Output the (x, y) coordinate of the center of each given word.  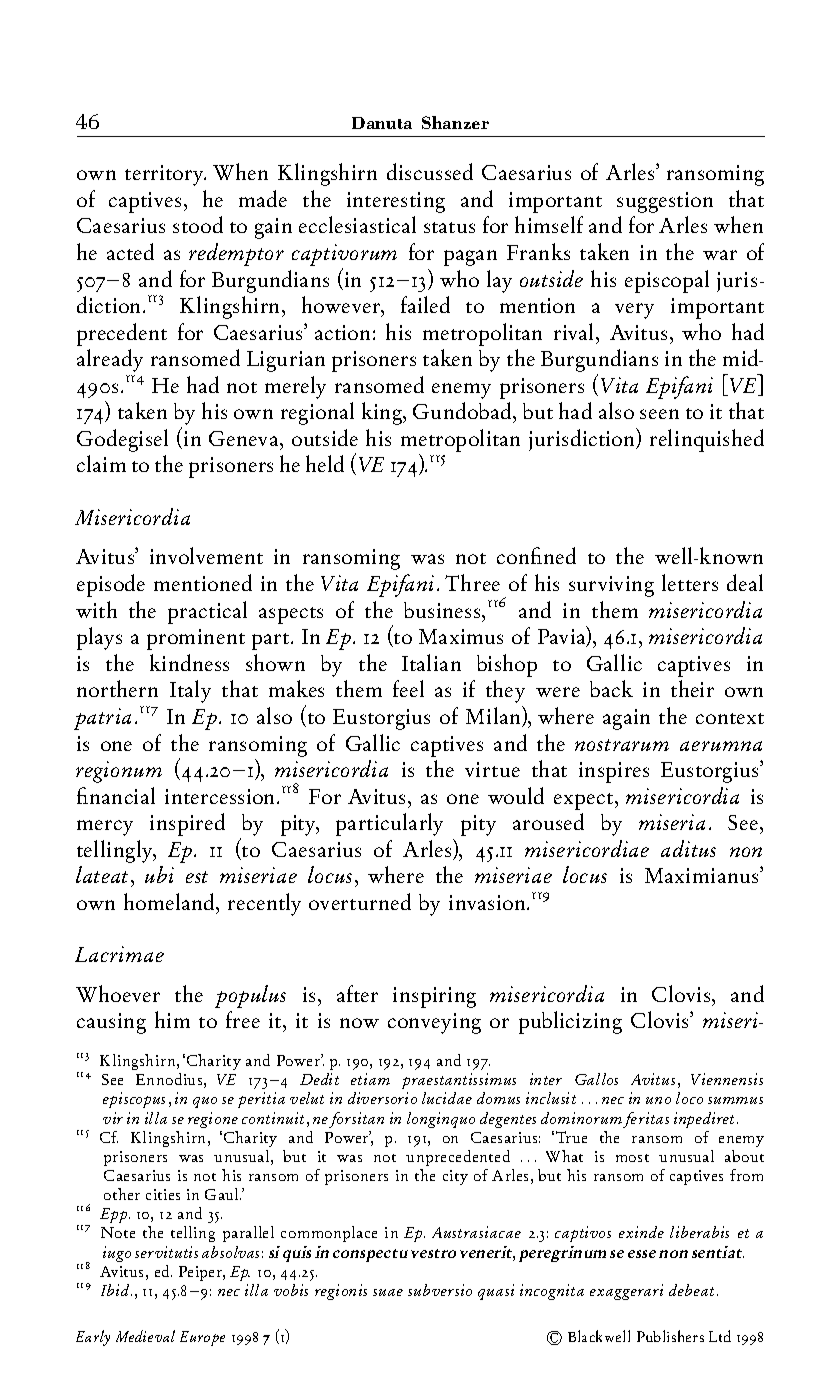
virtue (492, 769)
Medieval (145, 1336)
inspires (614, 772)
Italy (190, 691)
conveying (434, 1023)
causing (111, 1023)
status (449, 227)
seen (659, 414)
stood (198, 224)
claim (101, 463)
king (383, 413)
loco (689, 1098)
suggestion (665, 202)
